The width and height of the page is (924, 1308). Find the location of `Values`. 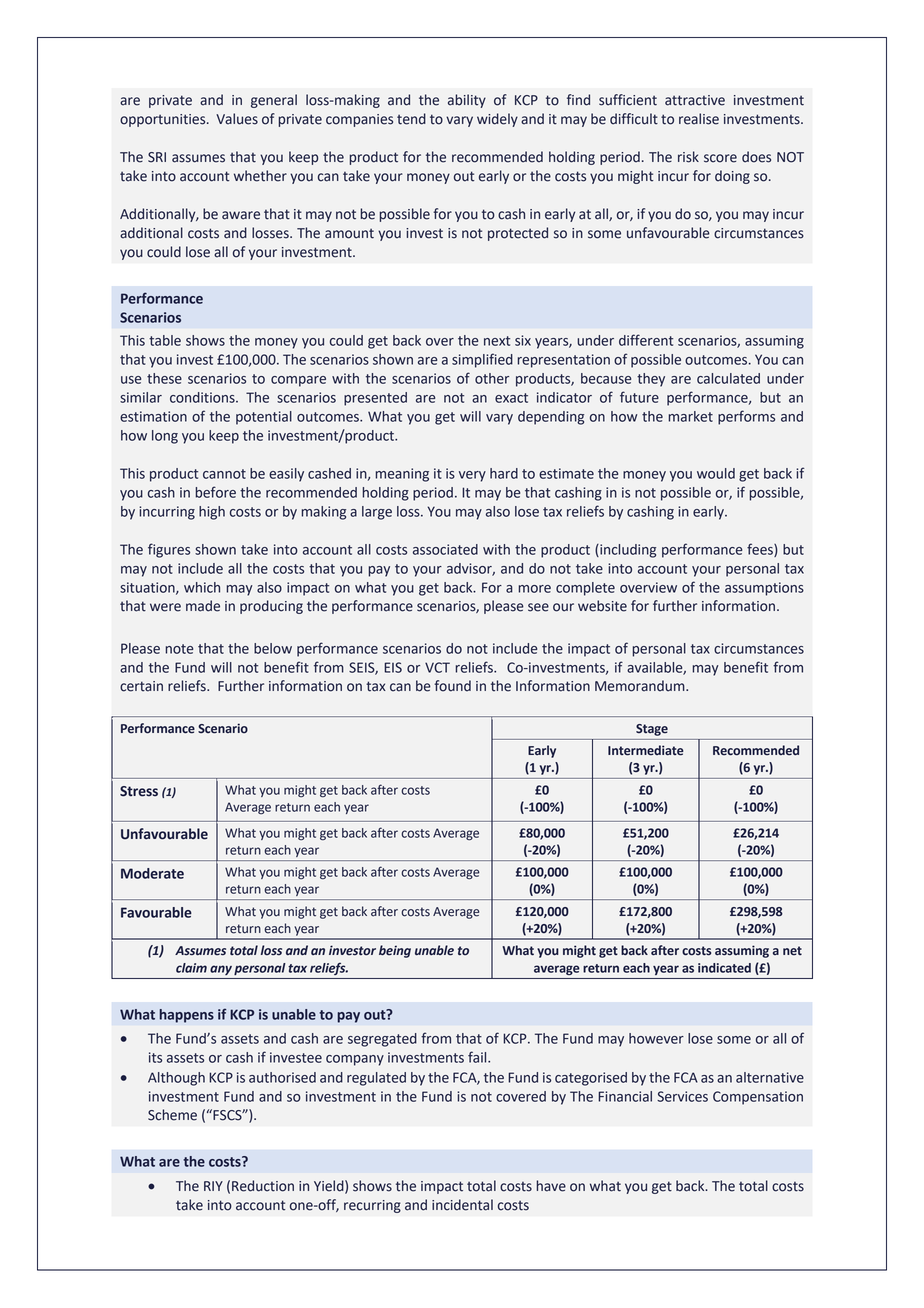

Values is located at coordinates (237, 119).
